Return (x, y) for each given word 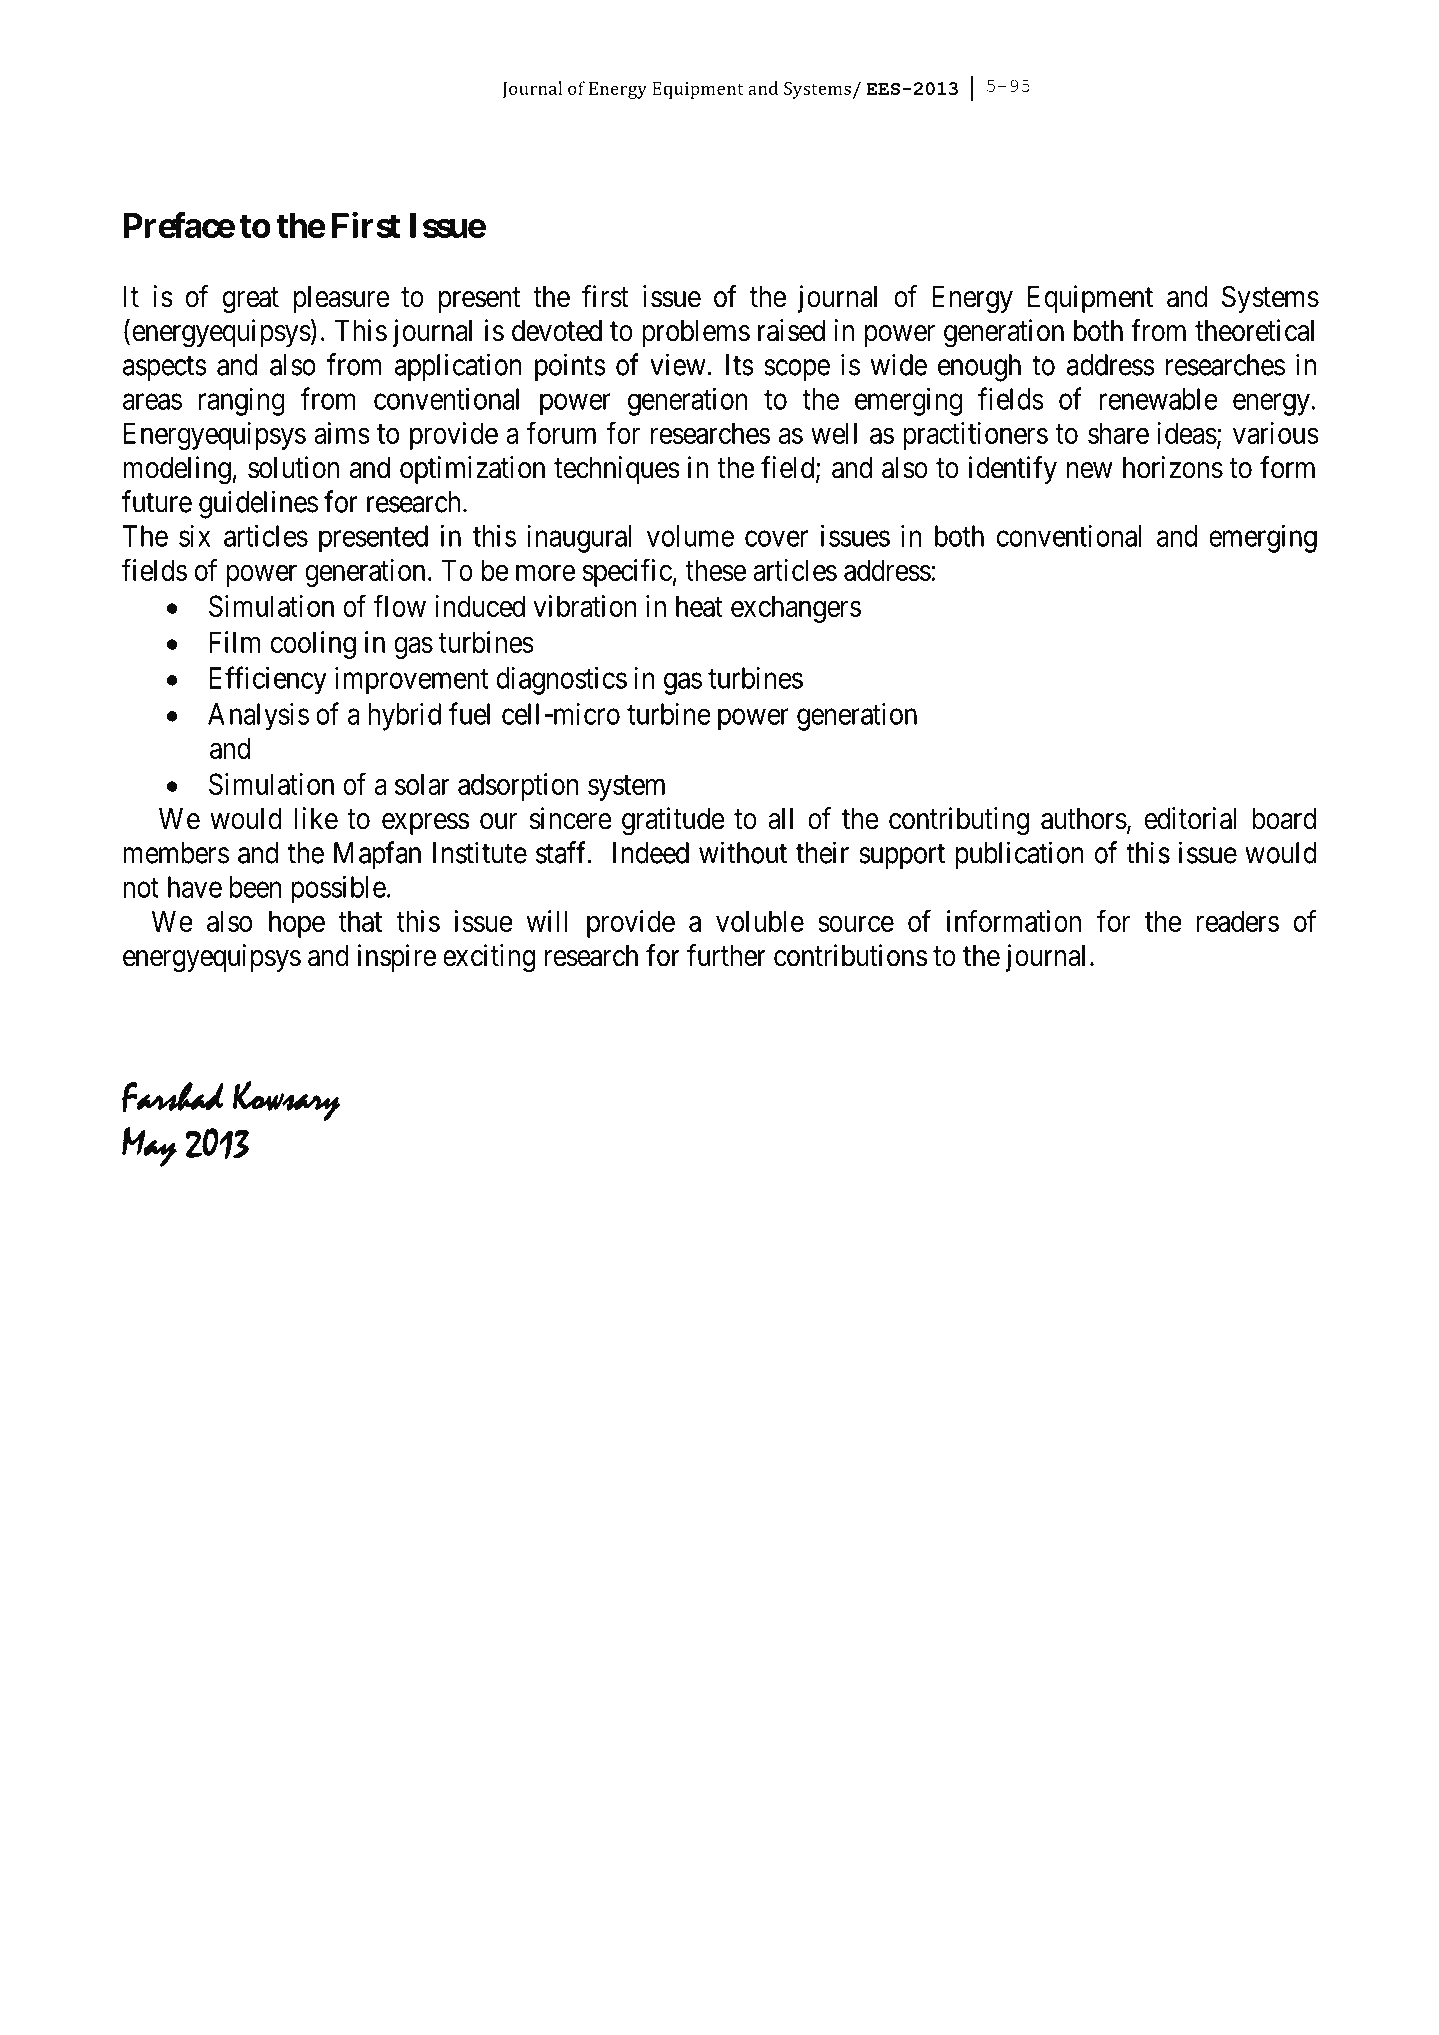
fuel (469, 713)
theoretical (1254, 330)
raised (791, 330)
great (251, 301)
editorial (1191, 818)
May (149, 1147)
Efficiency (268, 680)
